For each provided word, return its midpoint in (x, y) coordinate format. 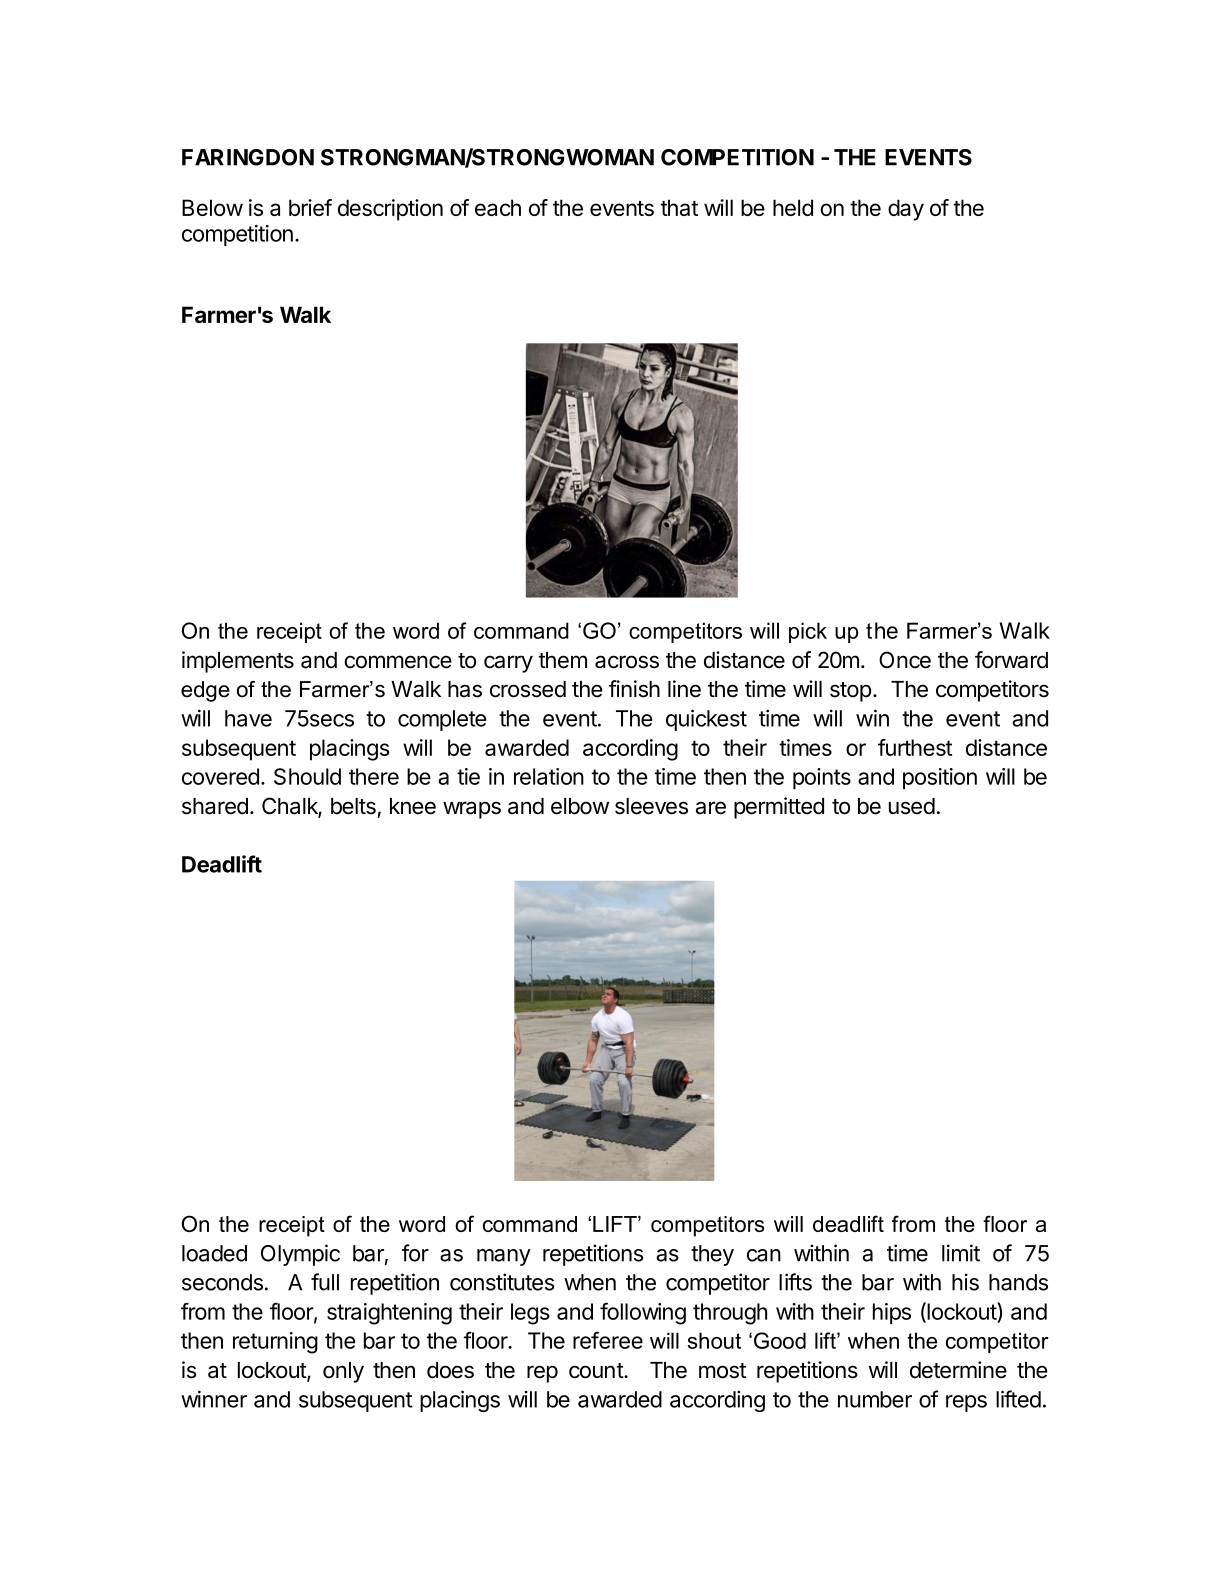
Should (307, 776)
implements (238, 662)
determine (958, 1370)
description (390, 210)
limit (961, 1253)
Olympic (300, 1255)
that (679, 207)
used (912, 806)
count (597, 1371)
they (712, 1255)
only (343, 1372)
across (627, 662)
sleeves (651, 806)
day (906, 210)
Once (905, 660)
